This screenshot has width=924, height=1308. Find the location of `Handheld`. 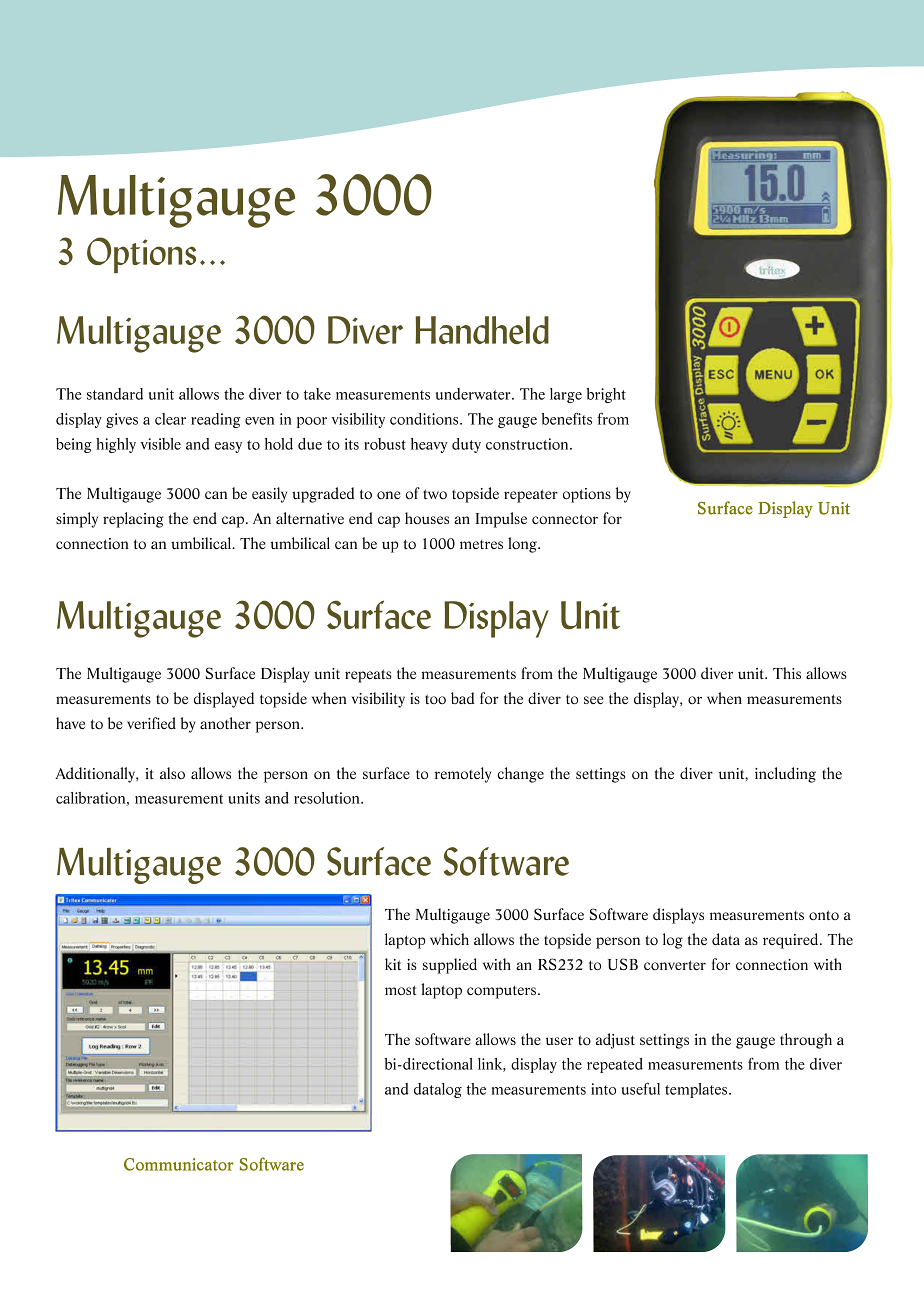

Handheld is located at coordinates (482, 330).
